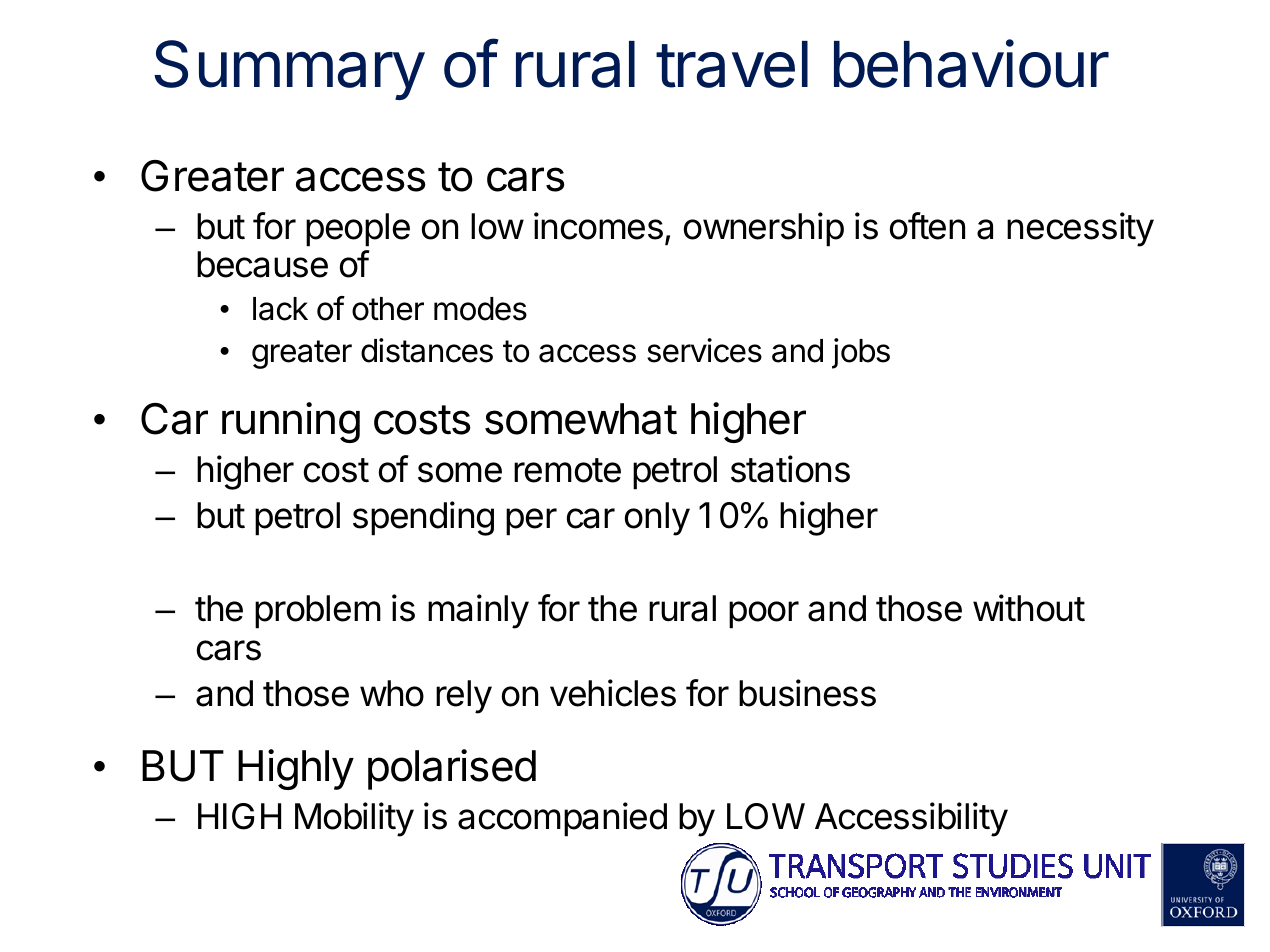 The width and height of the document is (1270, 952). I want to click on Mobility, so click(354, 819).
